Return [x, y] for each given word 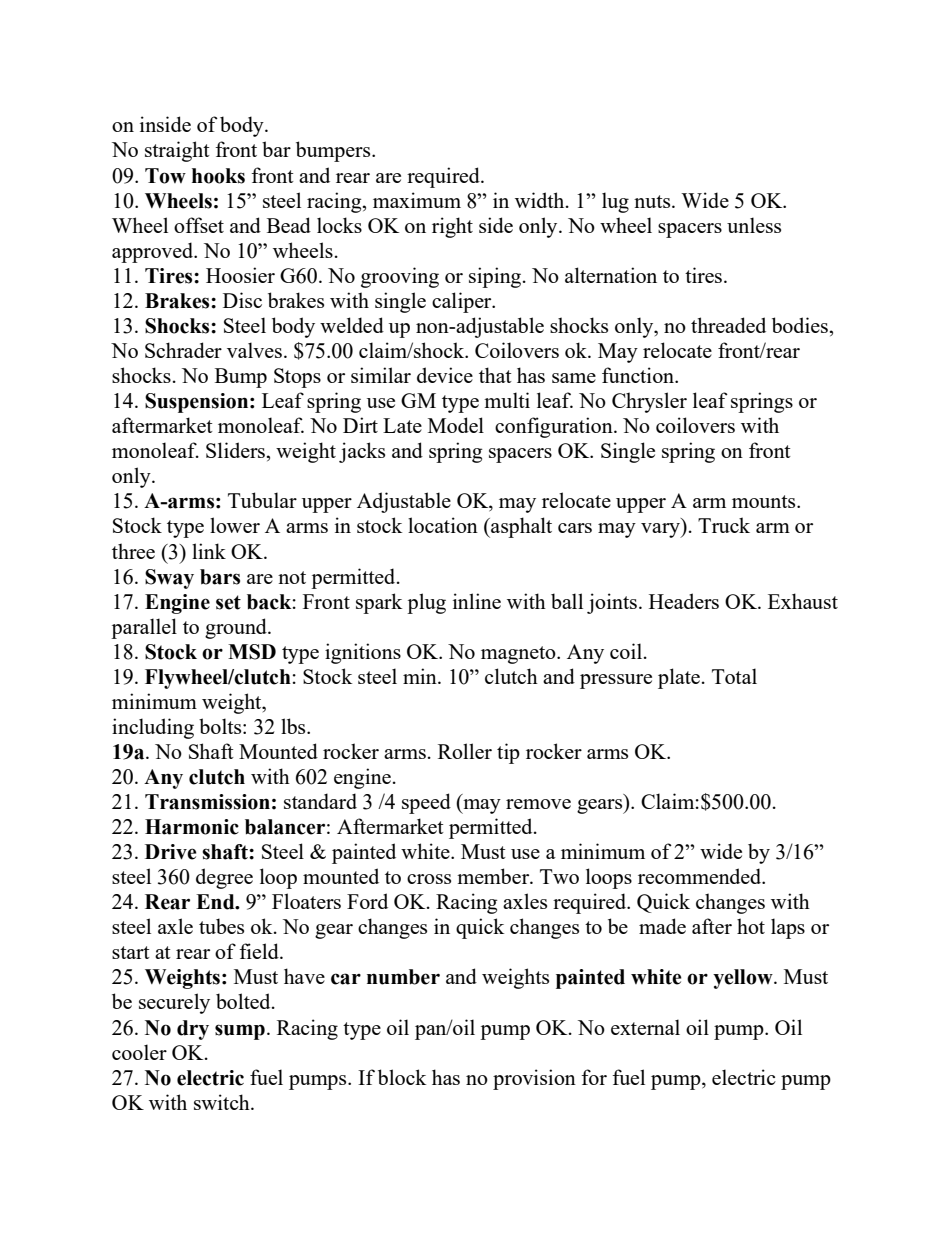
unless [754, 225]
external [645, 1027]
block [402, 1077]
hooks [218, 176]
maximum [417, 200]
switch [223, 1102]
